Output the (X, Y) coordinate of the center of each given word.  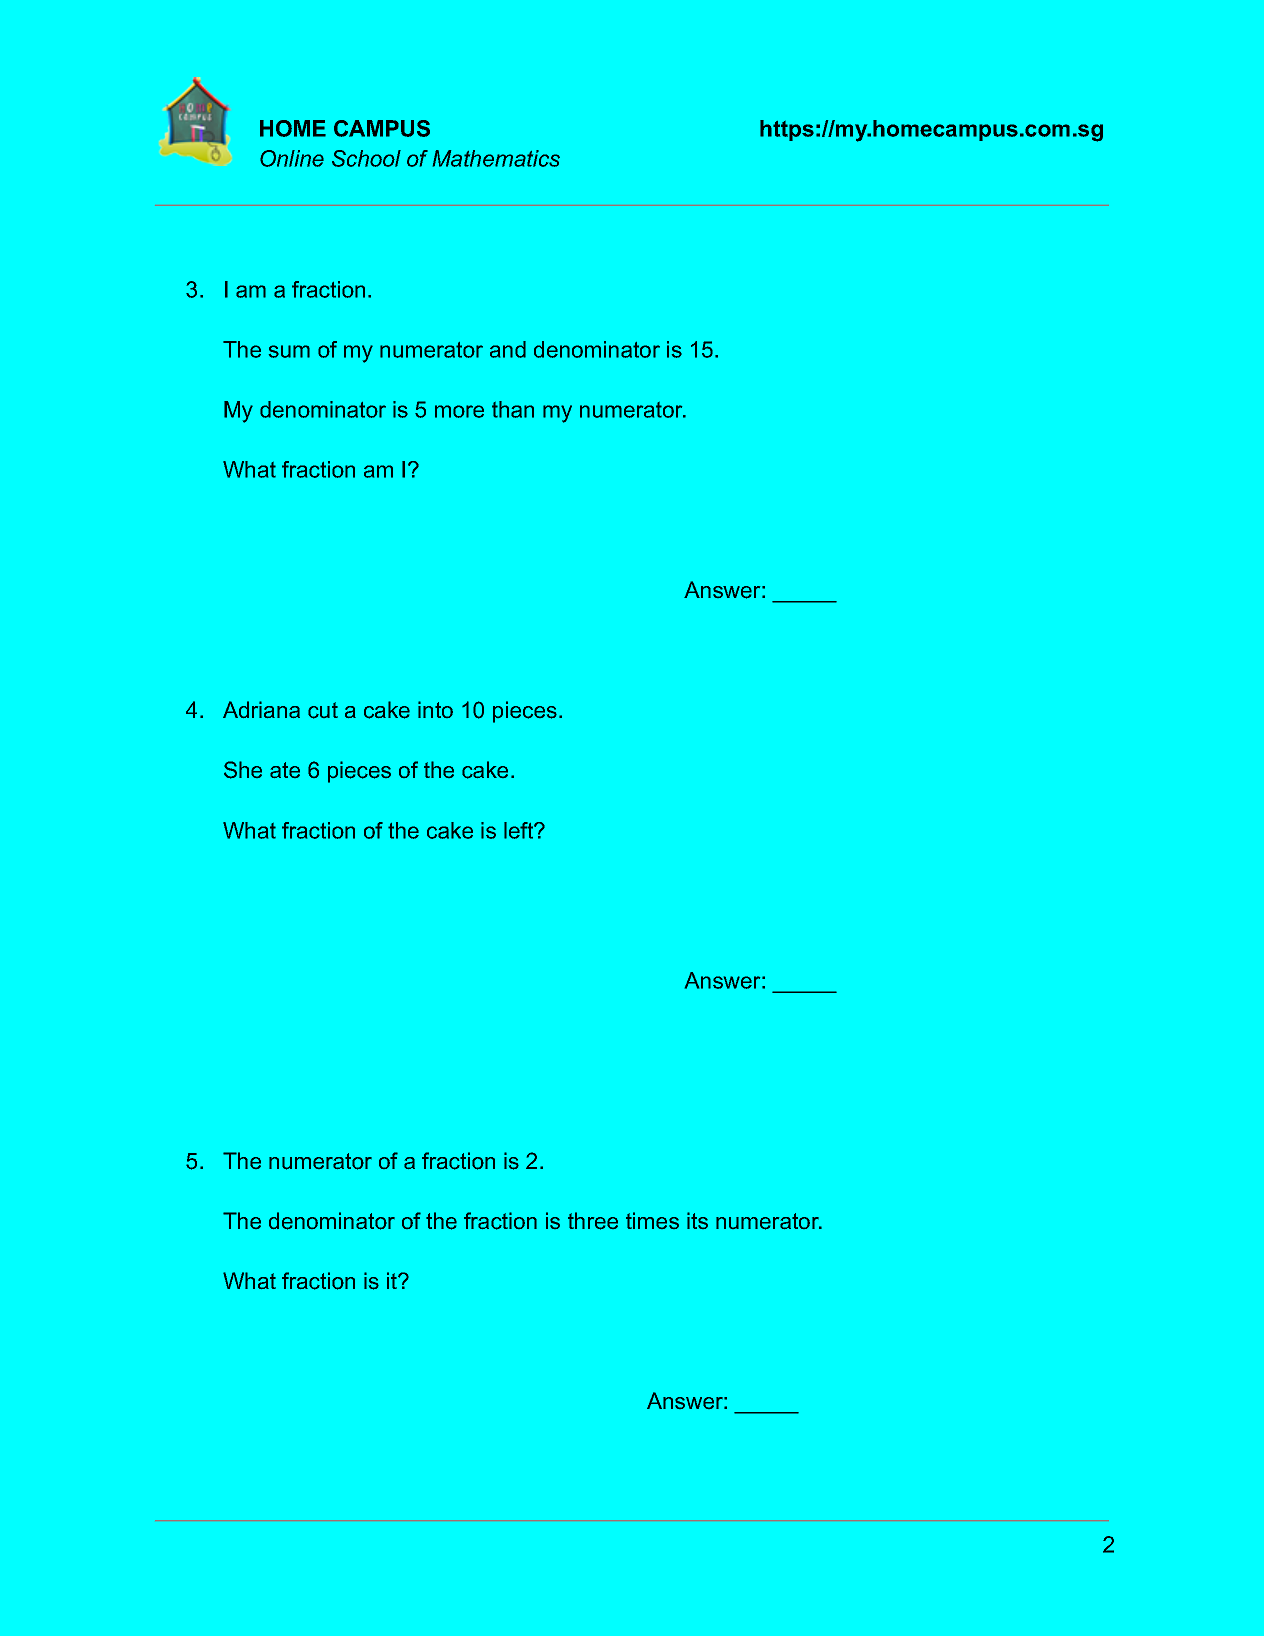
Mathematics (496, 158)
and (508, 349)
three (593, 1221)
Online (292, 158)
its (697, 1220)
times (652, 1220)
